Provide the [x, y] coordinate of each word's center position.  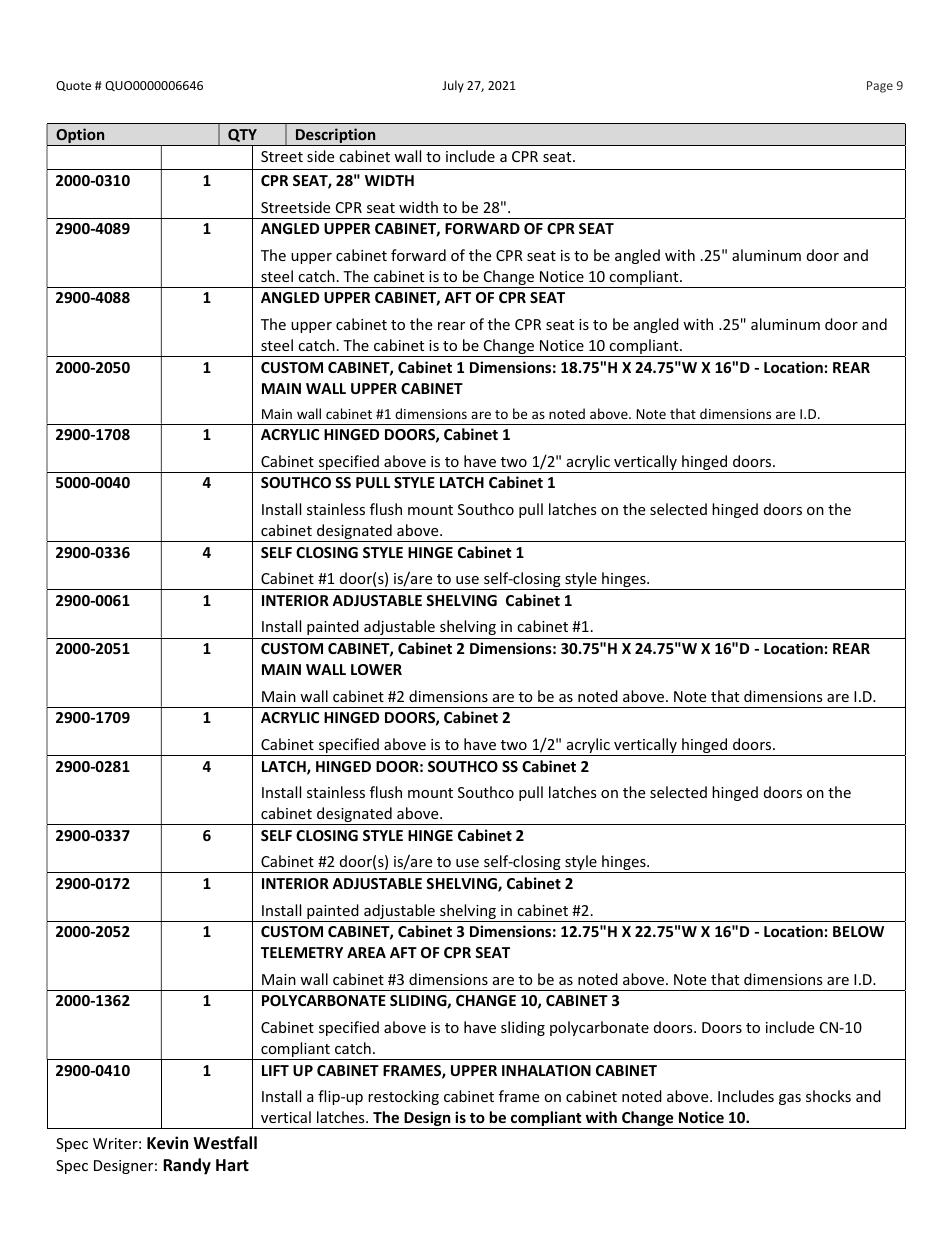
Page [880, 87]
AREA [366, 952]
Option [80, 137]
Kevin [167, 1143]
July [453, 86]
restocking [403, 1097]
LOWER [376, 669]
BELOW [858, 931]
